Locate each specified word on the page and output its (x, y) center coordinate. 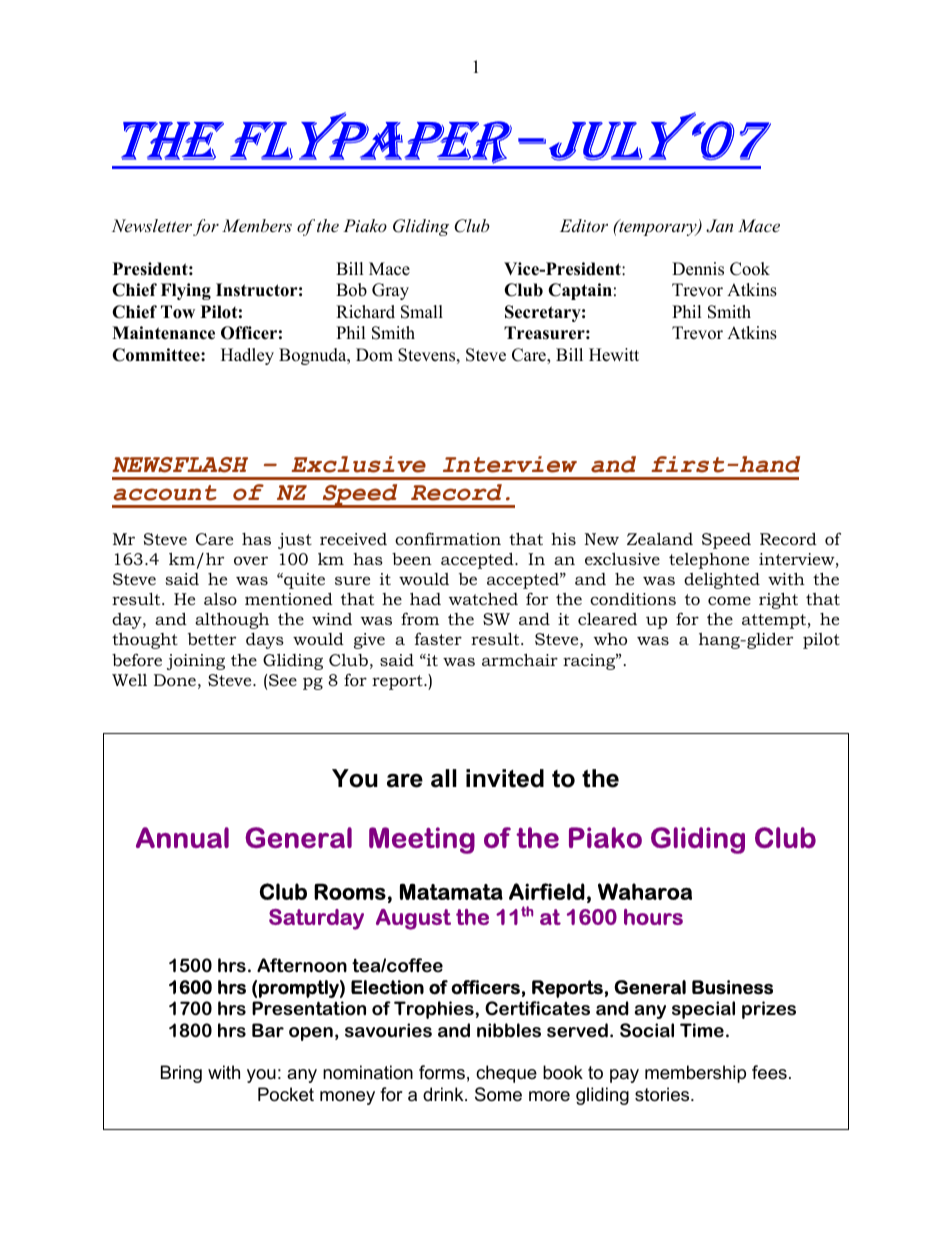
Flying (186, 291)
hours (653, 917)
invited (505, 778)
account (165, 493)
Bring (181, 1074)
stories (663, 1094)
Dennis (698, 269)
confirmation (448, 539)
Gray (390, 291)
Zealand (660, 539)
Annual (182, 837)
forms (442, 1072)
